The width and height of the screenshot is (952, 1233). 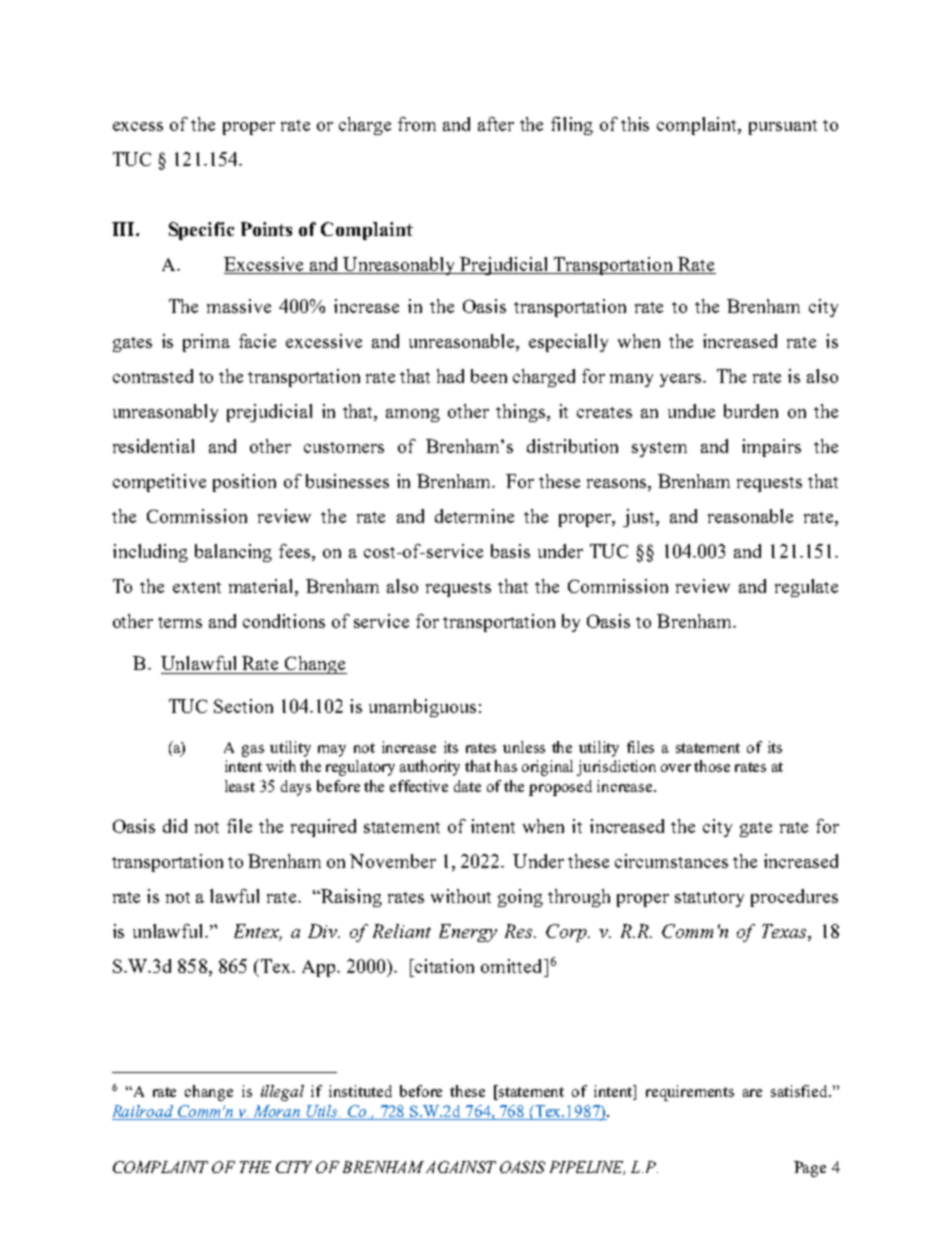 What do you see at coordinates (806, 588) in the screenshot?
I see `regulate` at bounding box center [806, 588].
